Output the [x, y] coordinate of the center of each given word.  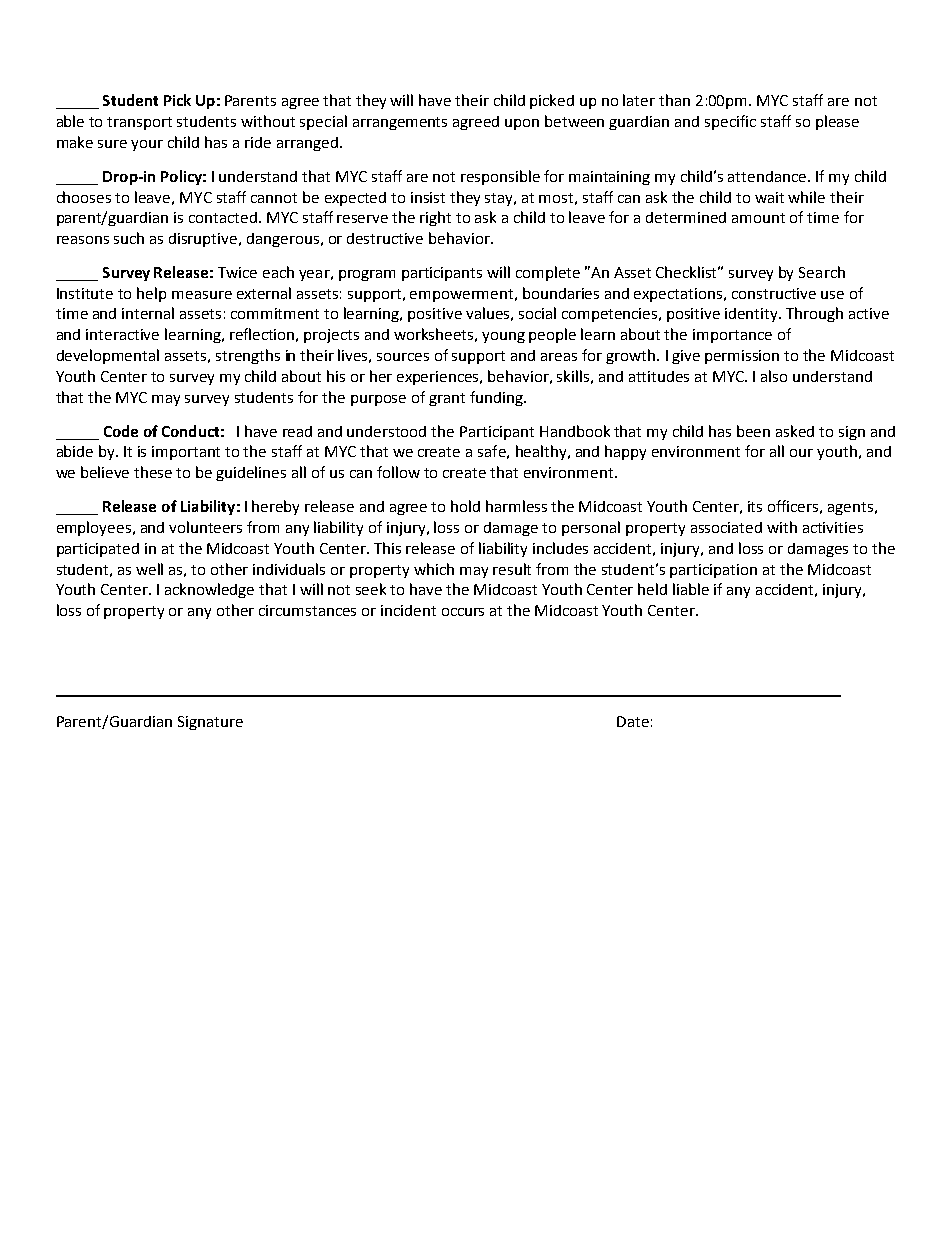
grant [447, 399]
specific [730, 122]
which [434, 569]
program [367, 275]
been [753, 431]
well [149, 569]
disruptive [204, 240]
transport [139, 123]
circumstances [307, 610]
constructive [774, 293]
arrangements [400, 123]
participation [713, 571]
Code [121, 431]
